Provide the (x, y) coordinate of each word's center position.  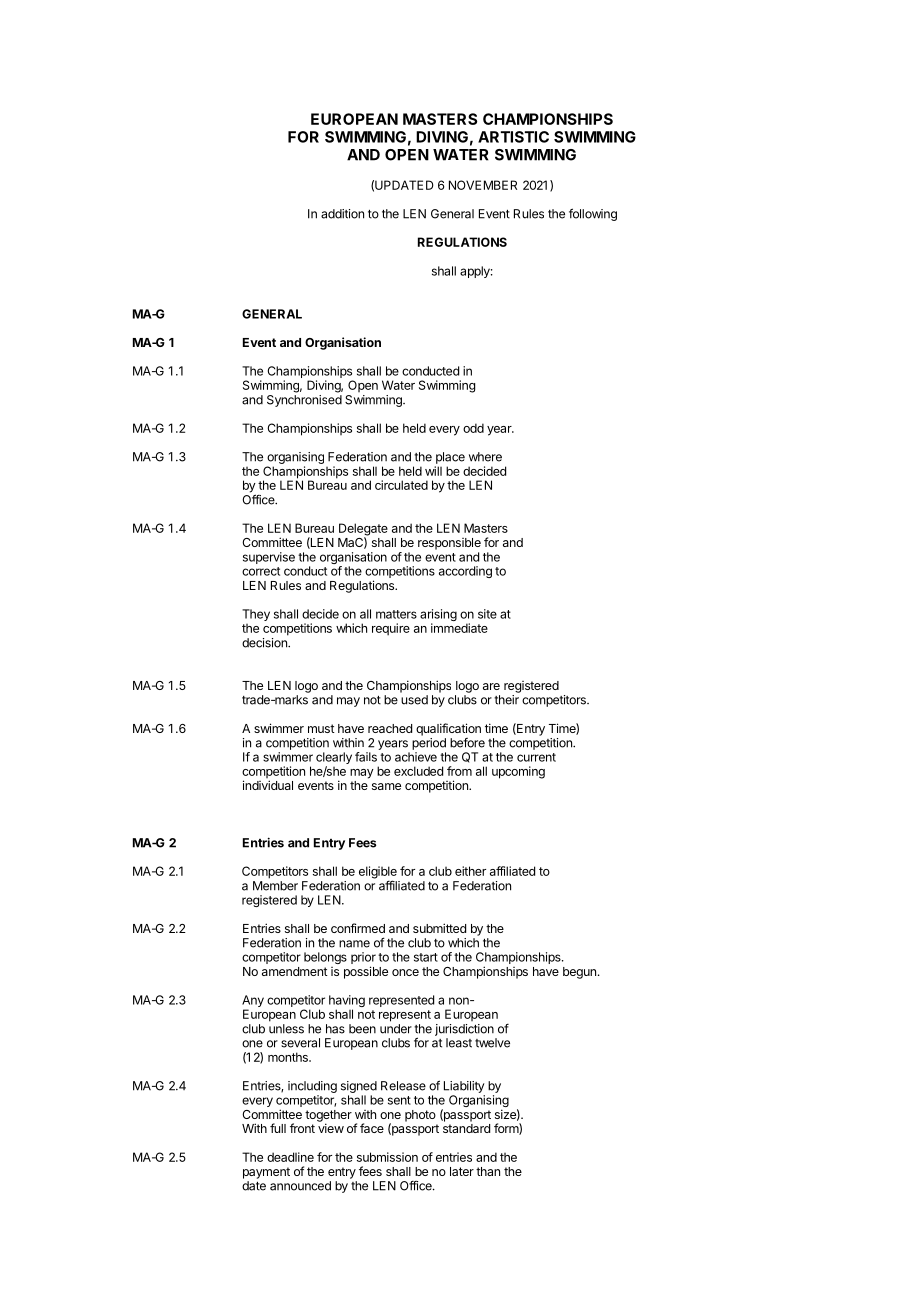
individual (268, 785)
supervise (269, 558)
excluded (418, 771)
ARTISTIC (513, 137)
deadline (290, 1157)
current (536, 757)
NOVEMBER (483, 185)
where (485, 457)
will (433, 471)
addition (342, 214)
